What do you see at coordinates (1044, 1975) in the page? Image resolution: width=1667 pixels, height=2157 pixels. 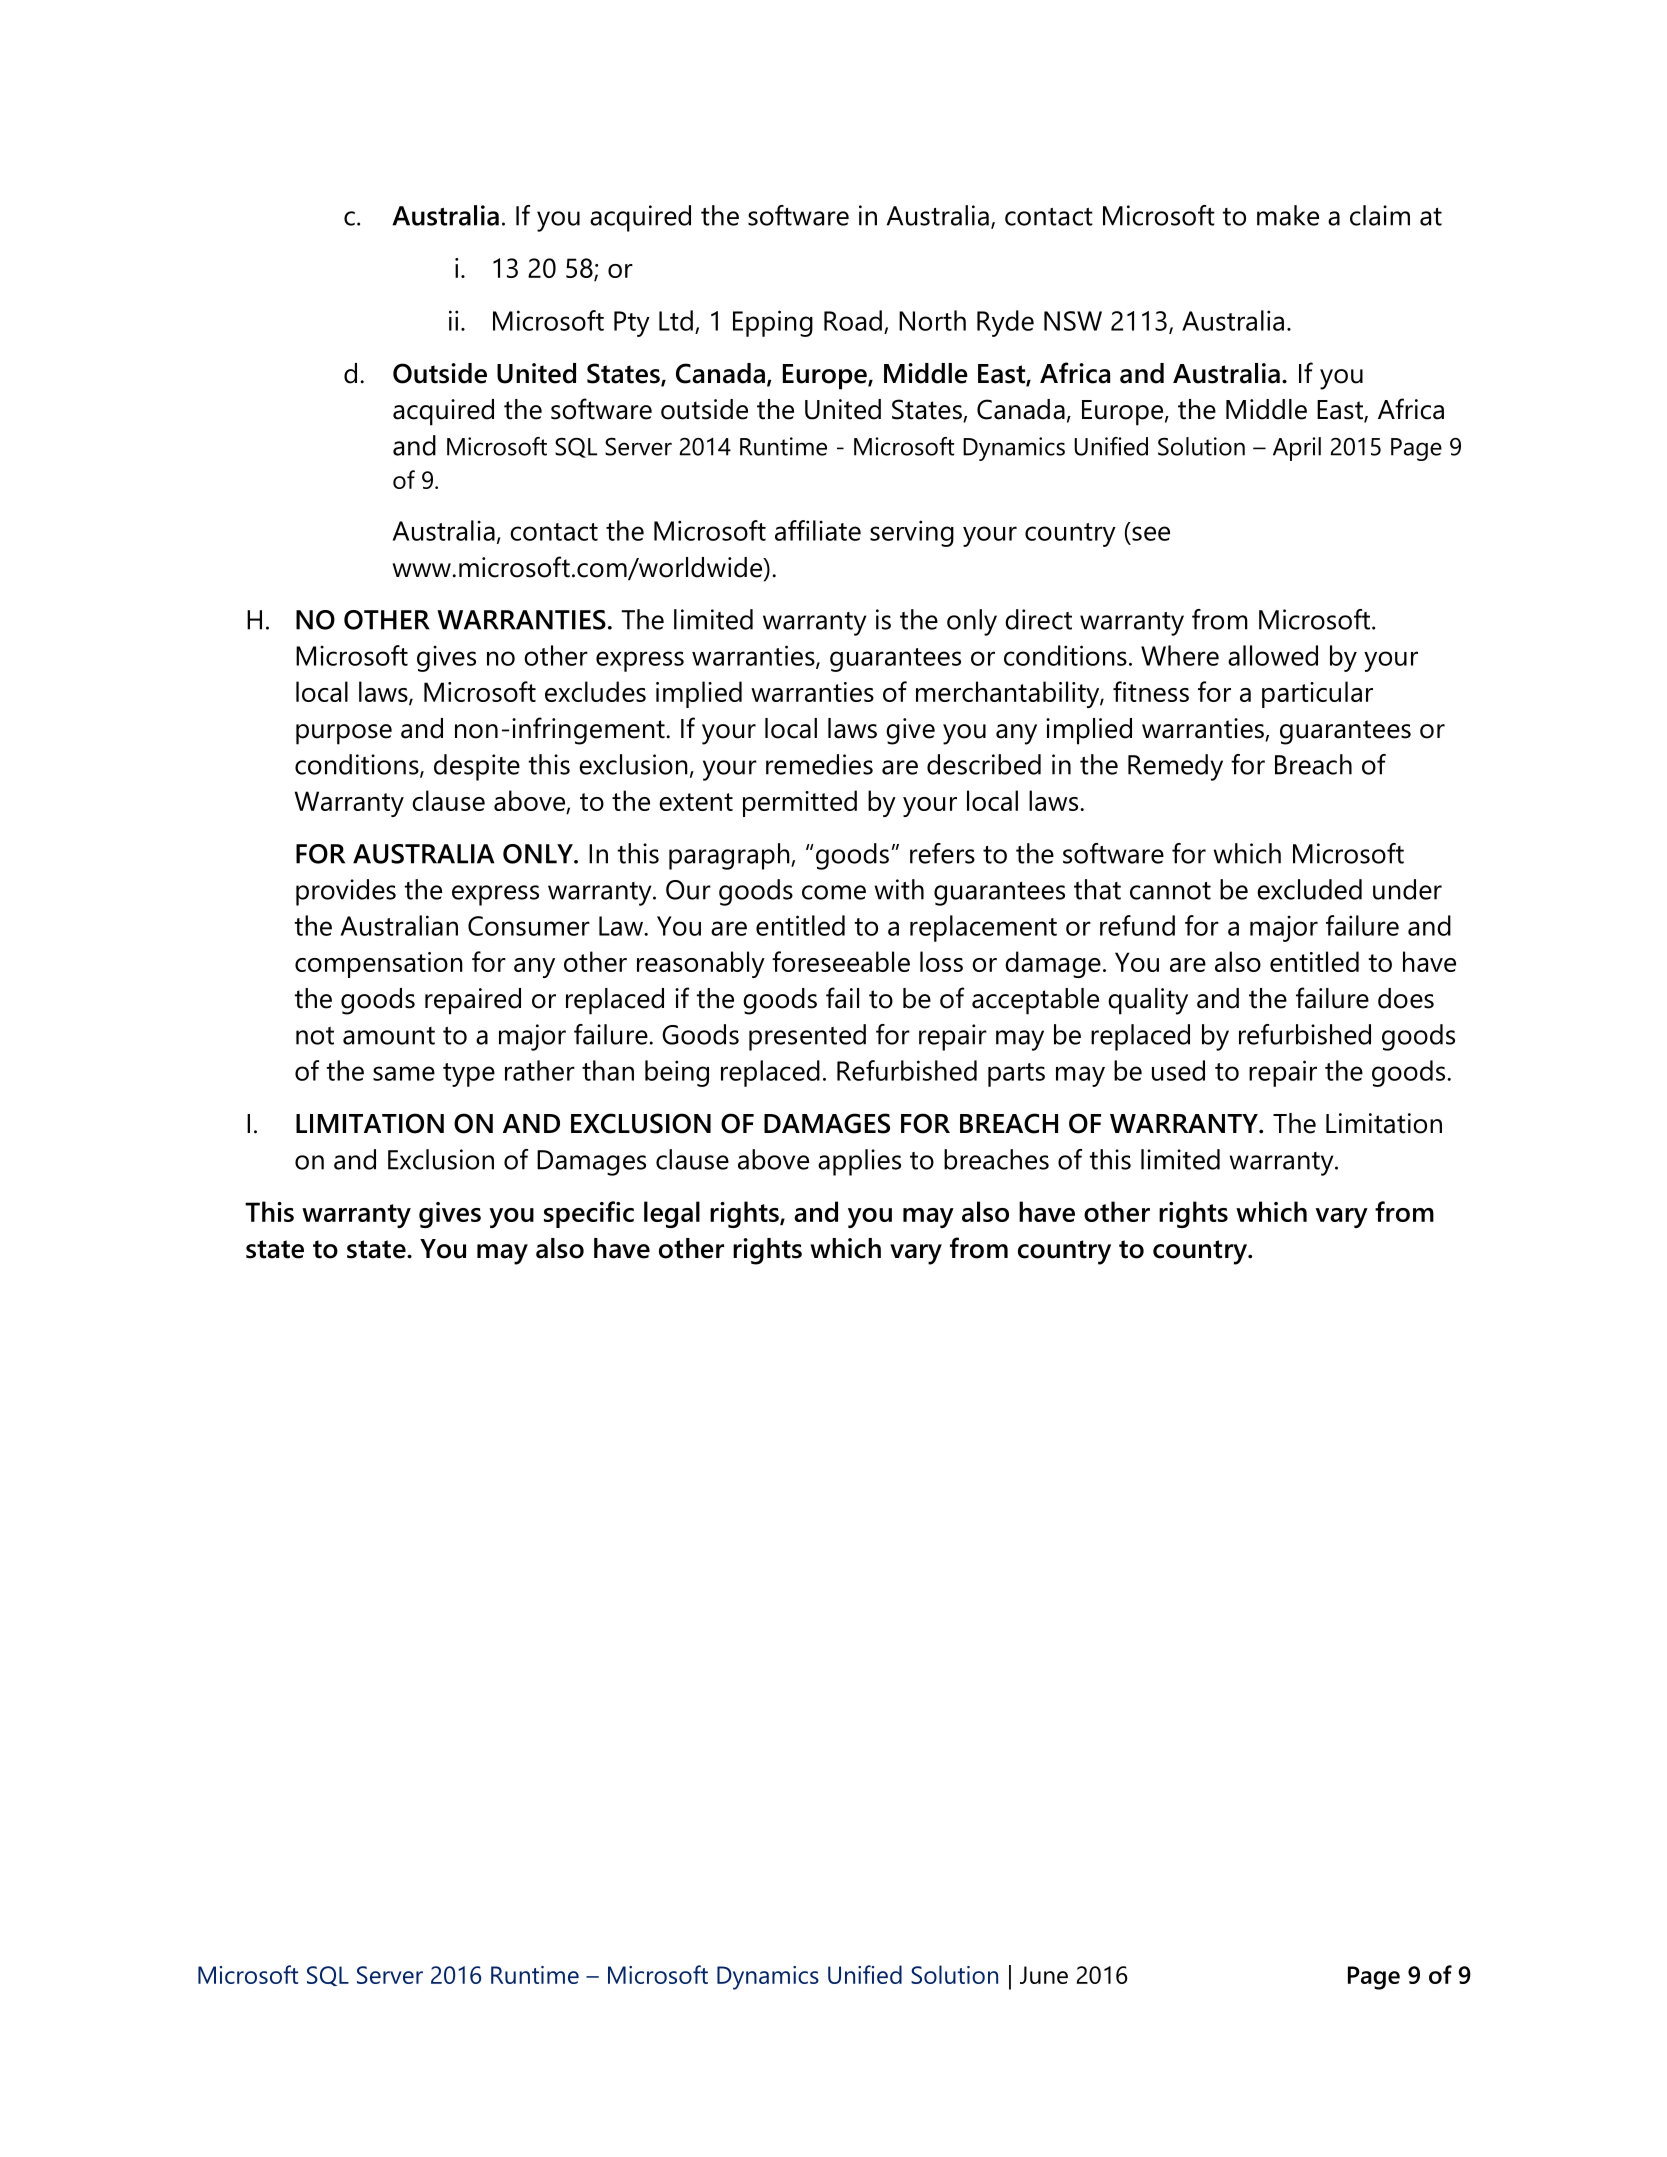 I see `June` at bounding box center [1044, 1975].
